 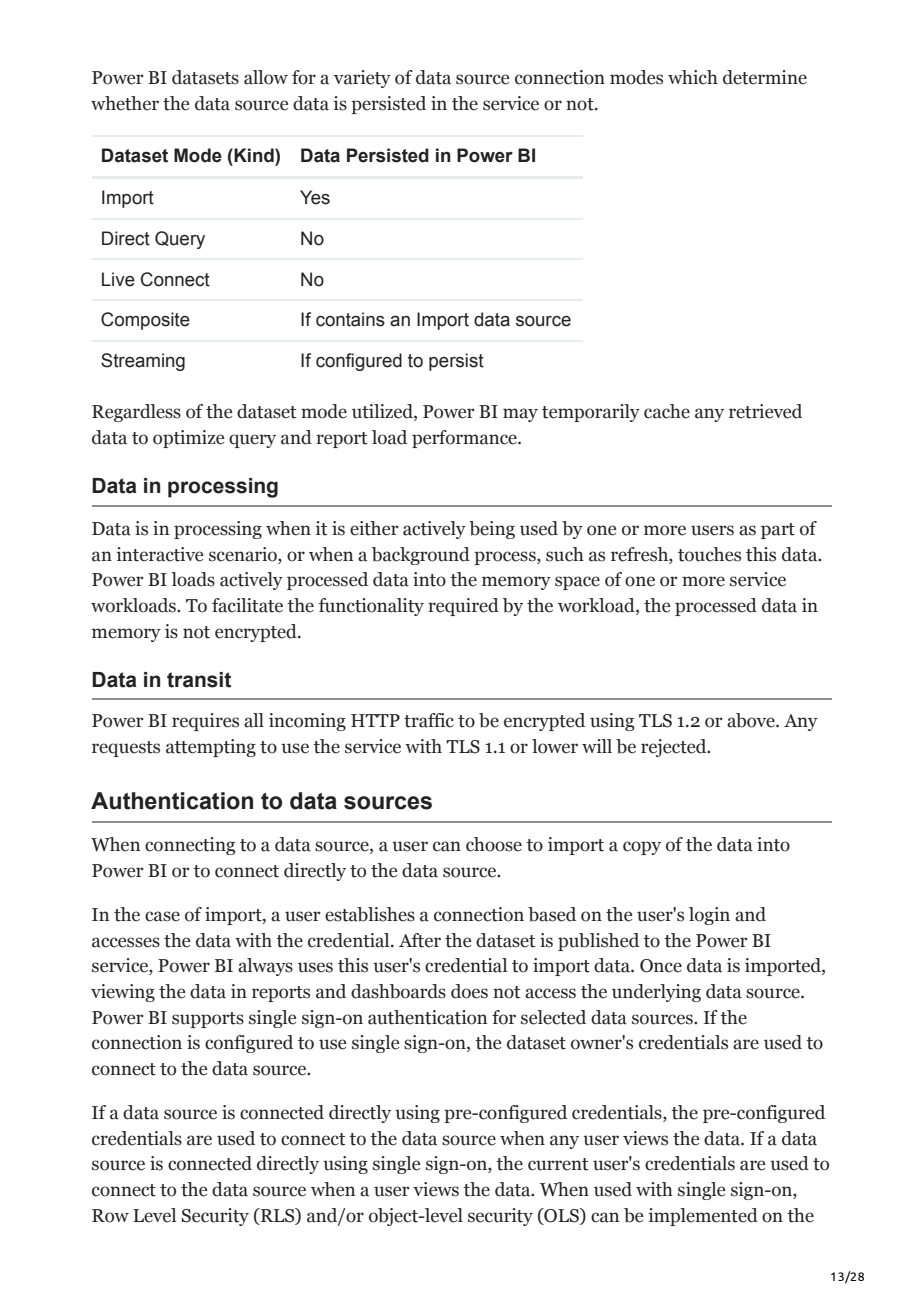 What do you see at coordinates (362, 79) in the screenshot?
I see `variety` at bounding box center [362, 79].
